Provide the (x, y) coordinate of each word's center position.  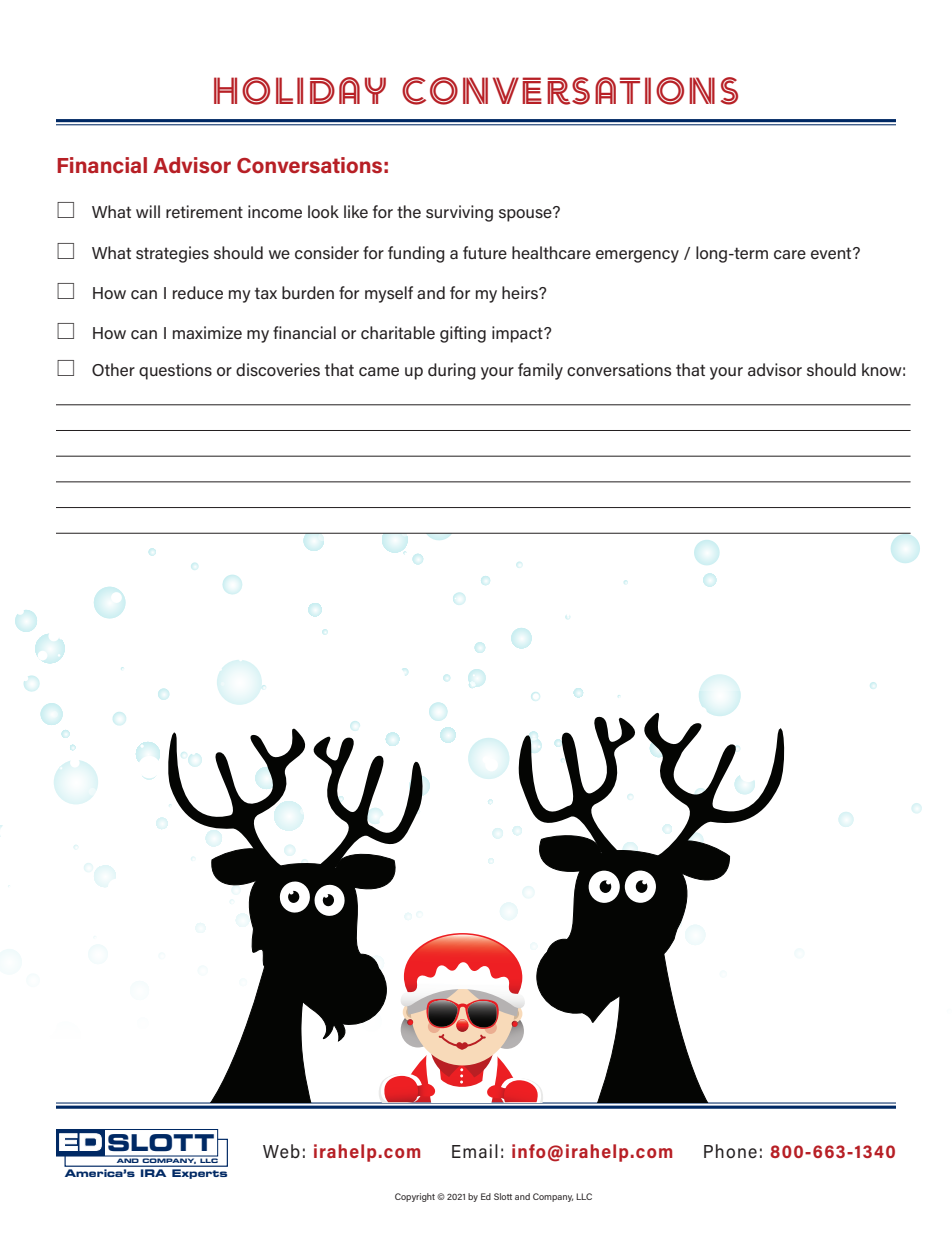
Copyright (415, 1197)
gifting (463, 334)
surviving (459, 213)
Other (113, 369)
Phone (730, 1151)
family (540, 371)
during (452, 371)
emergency (637, 256)
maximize (207, 332)
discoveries (278, 369)
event (832, 253)
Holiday (300, 91)
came (379, 371)
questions (175, 371)
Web (281, 1151)
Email (475, 1151)
